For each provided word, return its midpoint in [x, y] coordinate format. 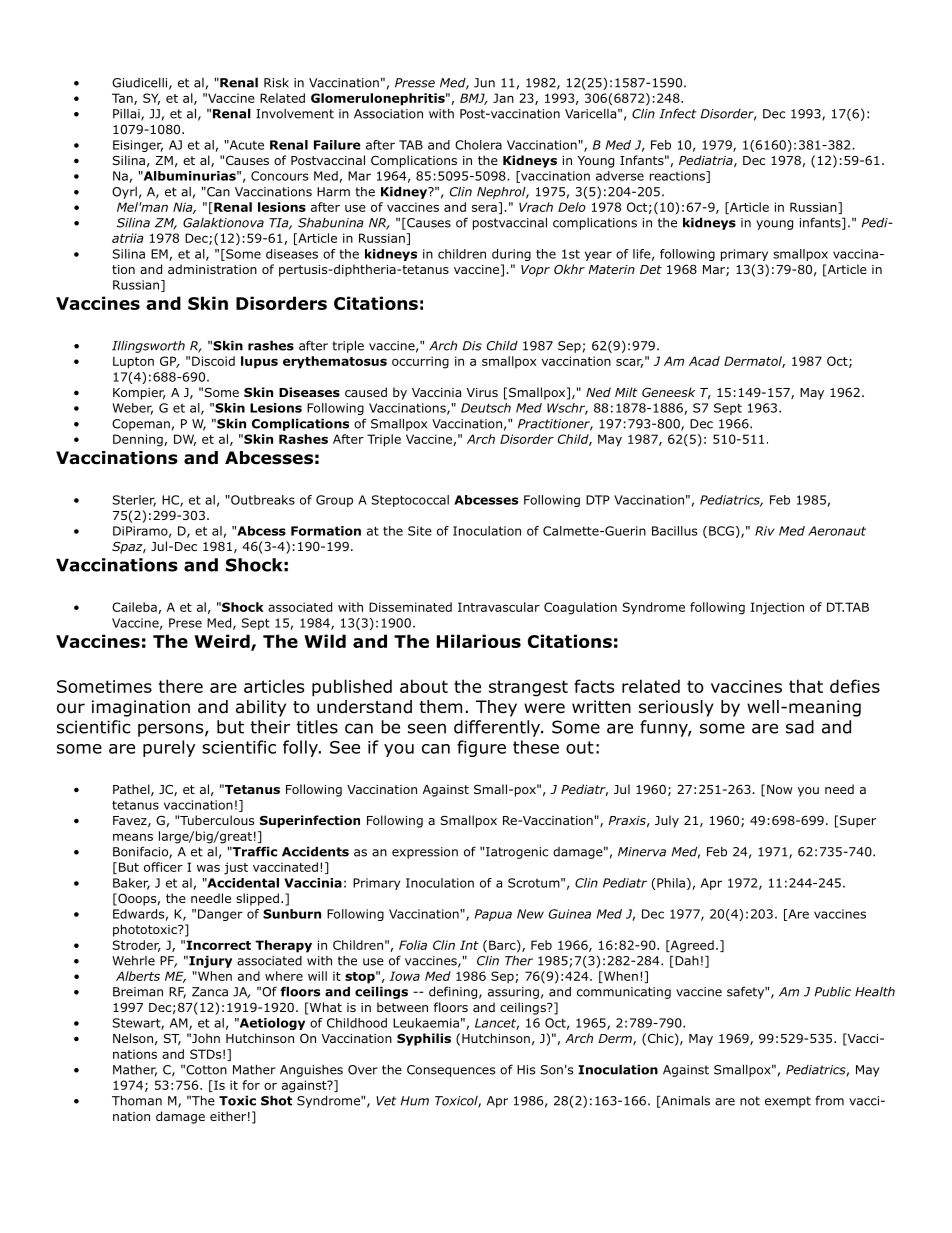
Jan [503, 98]
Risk [276, 82]
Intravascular [499, 607]
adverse [620, 176]
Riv [765, 531]
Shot [276, 1100]
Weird [223, 642]
